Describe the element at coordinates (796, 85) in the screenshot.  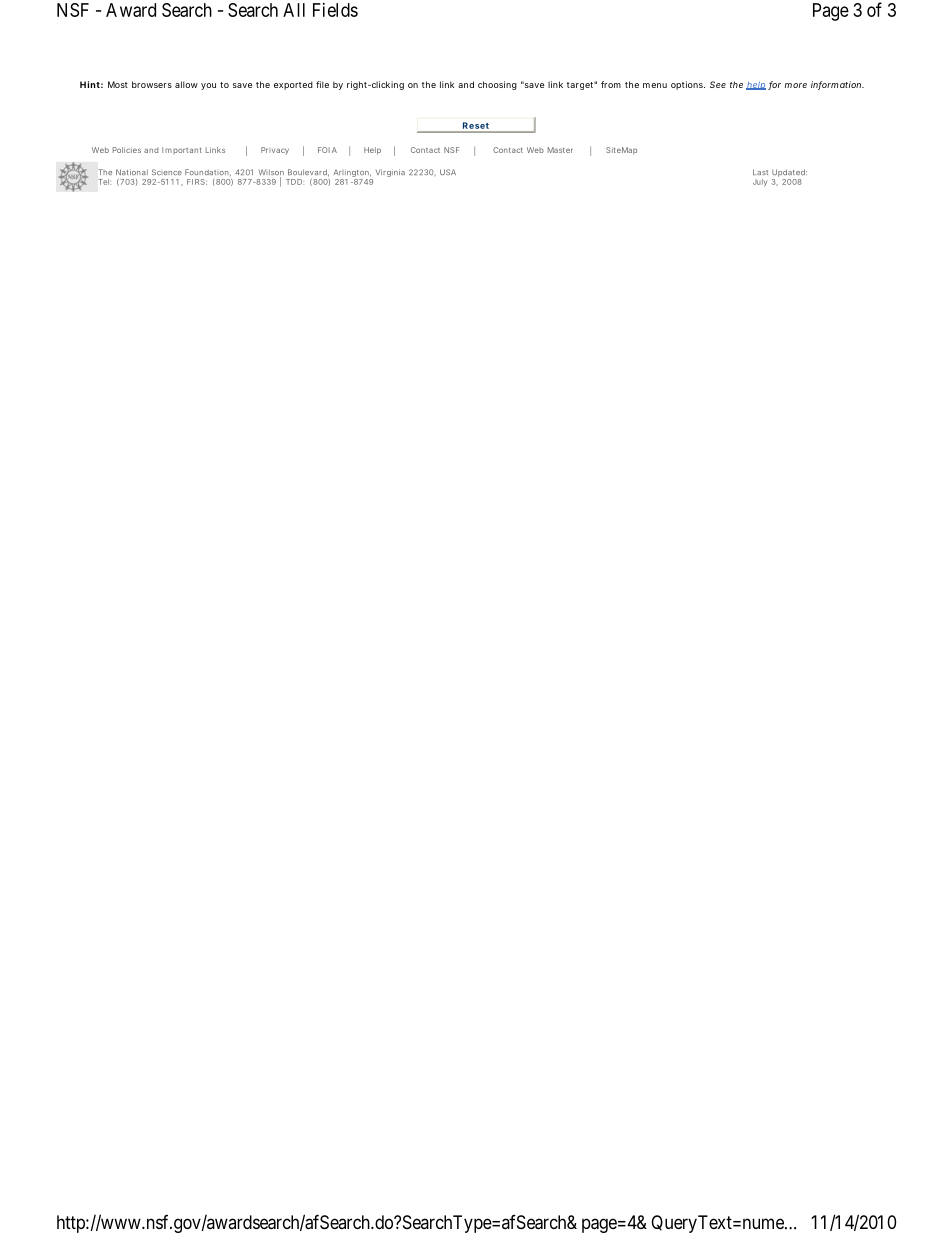
I see `more` at that location.
